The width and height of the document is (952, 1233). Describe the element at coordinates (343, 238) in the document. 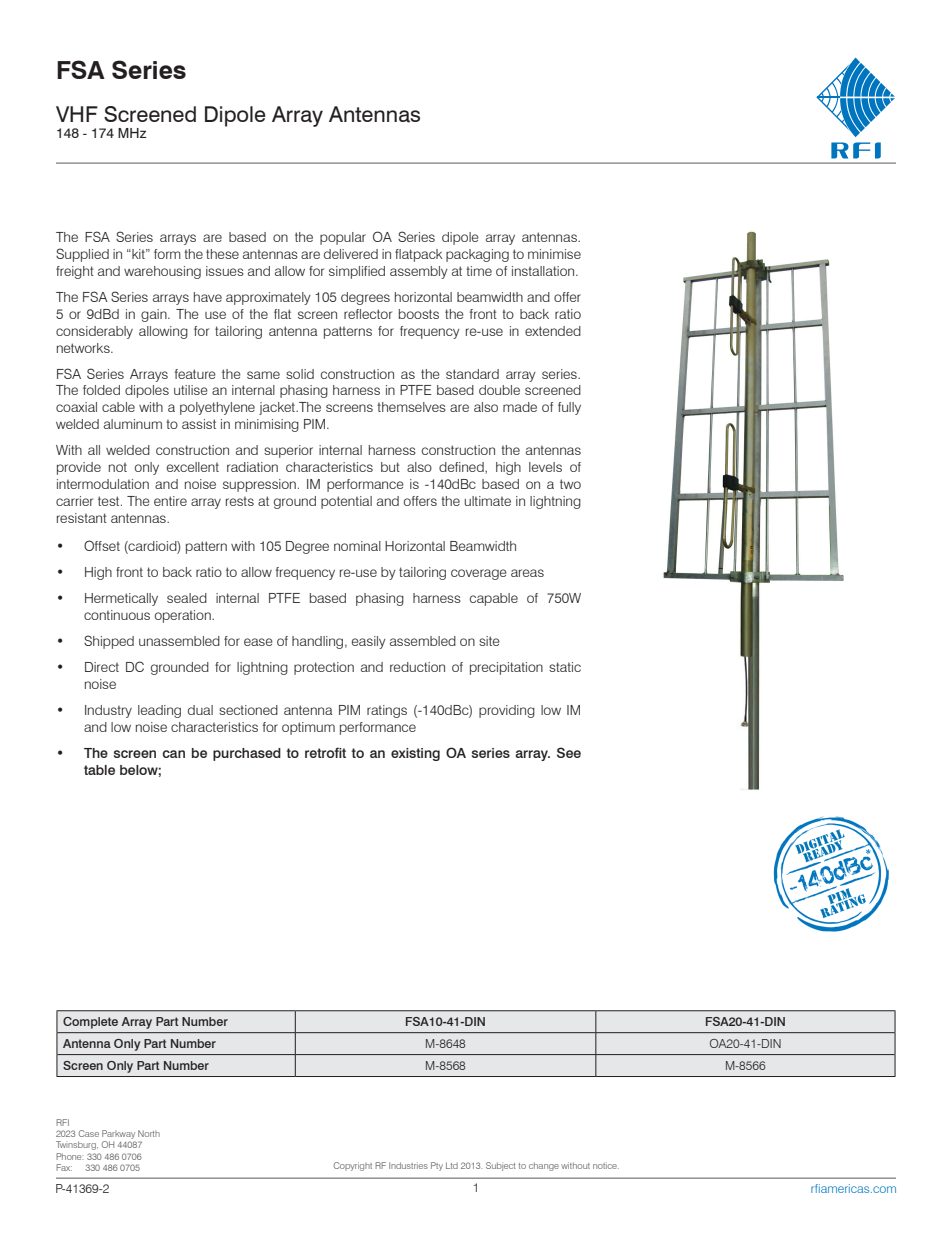

I see `popular` at that location.
